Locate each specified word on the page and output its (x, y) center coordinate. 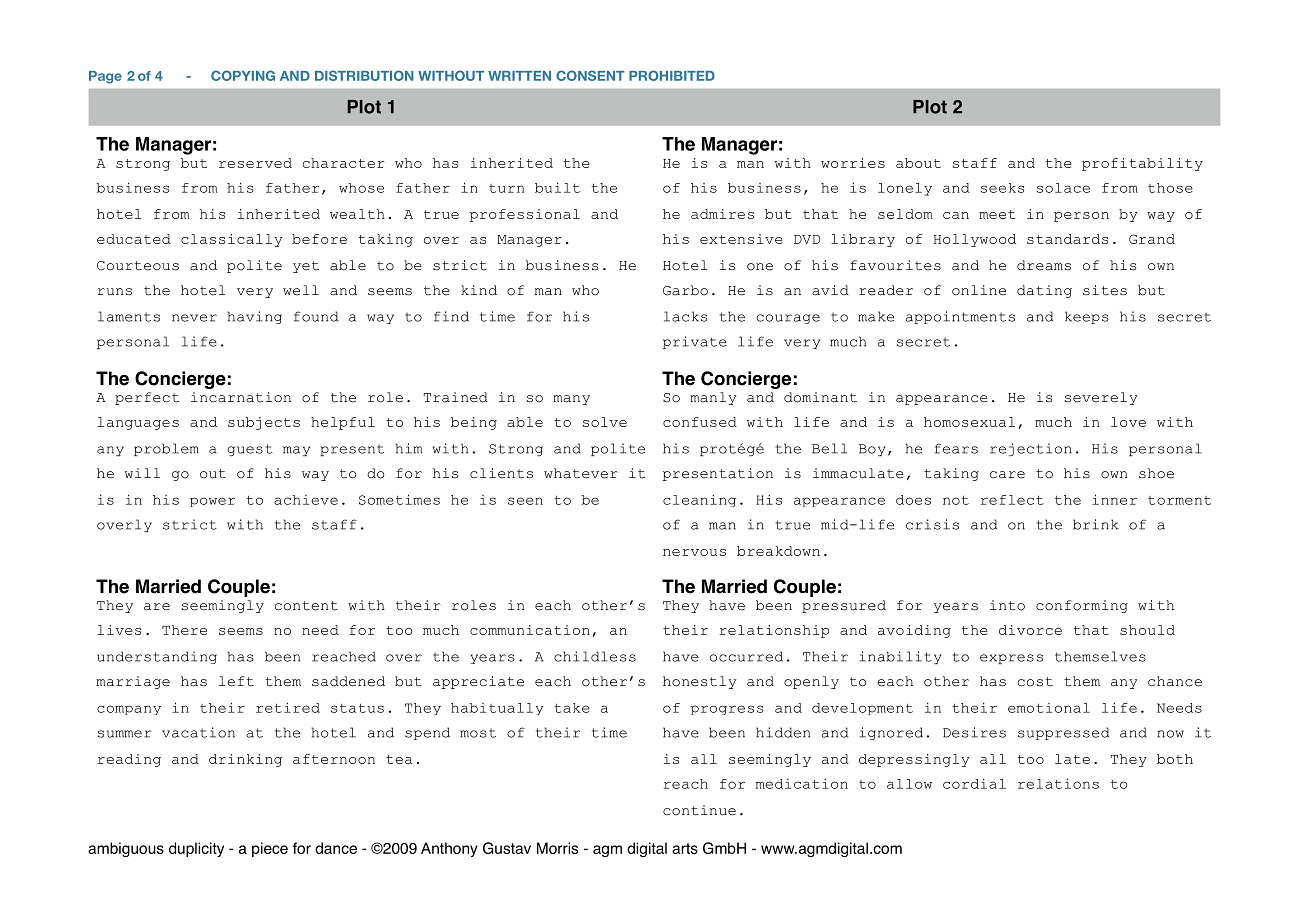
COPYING (243, 75)
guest (250, 450)
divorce (1030, 630)
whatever (581, 473)
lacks (686, 316)
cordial (974, 783)
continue (699, 810)
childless (595, 656)
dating (1044, 291)
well (301, 290)
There (184, 630)
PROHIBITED (672, 75)
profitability (1142, 164)
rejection (1031, 449)
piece (270, 849)
